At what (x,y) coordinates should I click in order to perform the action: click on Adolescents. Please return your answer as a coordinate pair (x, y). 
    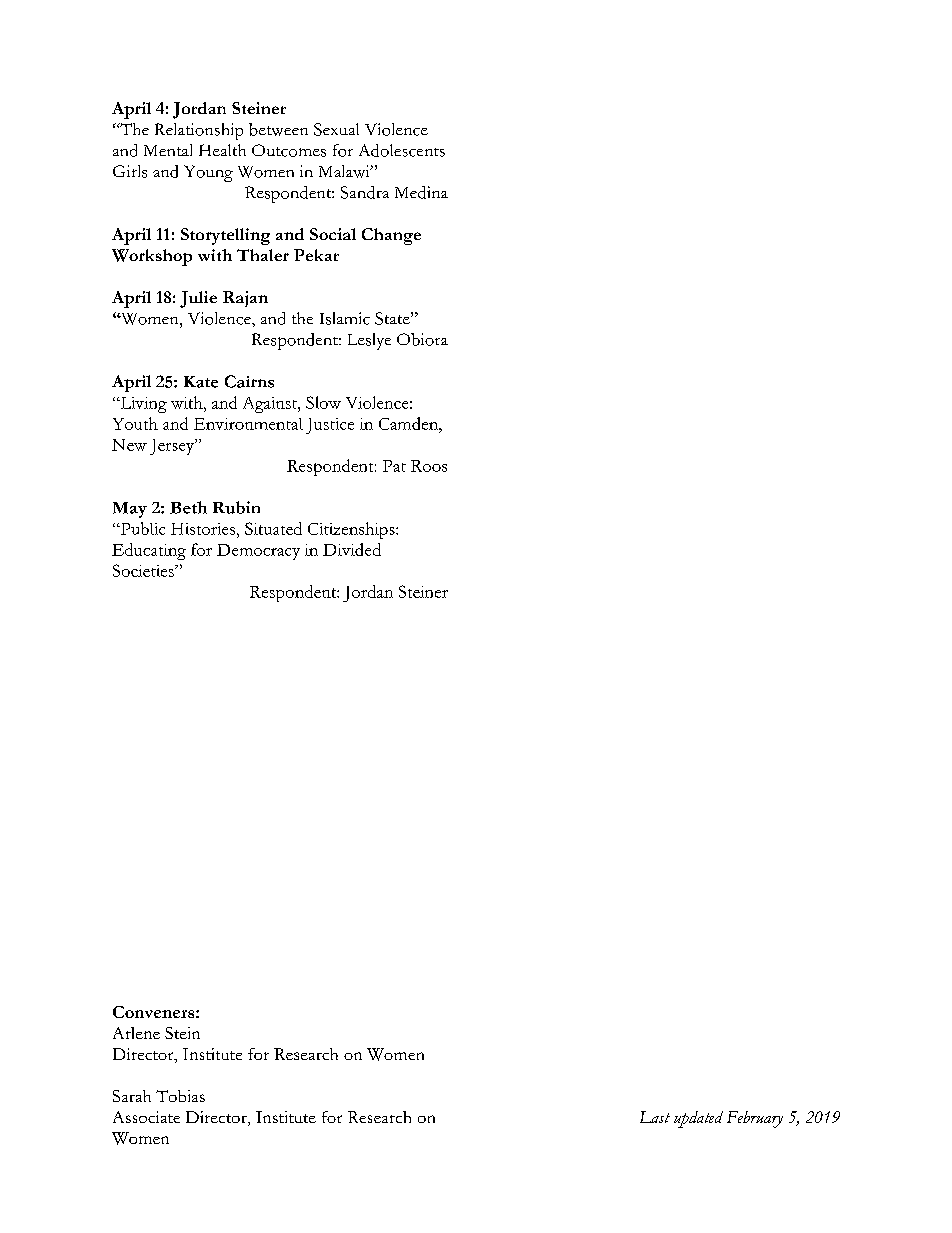
    Looking at the image, I should click on (402, 150).
